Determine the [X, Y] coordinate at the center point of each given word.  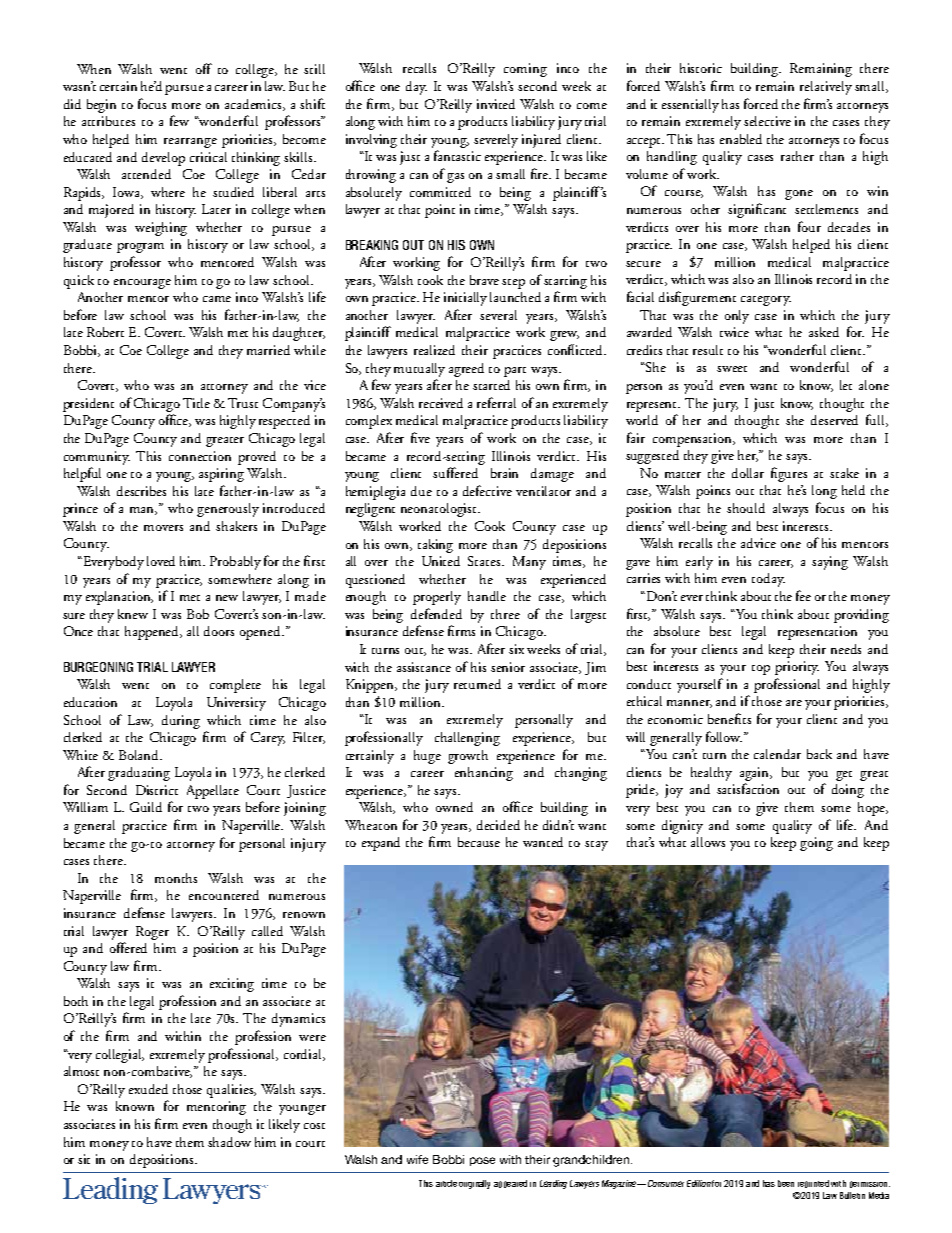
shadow [229, 1142]
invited [496, 104]
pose [482, 1161]
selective [767, 121]
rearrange [190, 143]
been [786, 1183]
